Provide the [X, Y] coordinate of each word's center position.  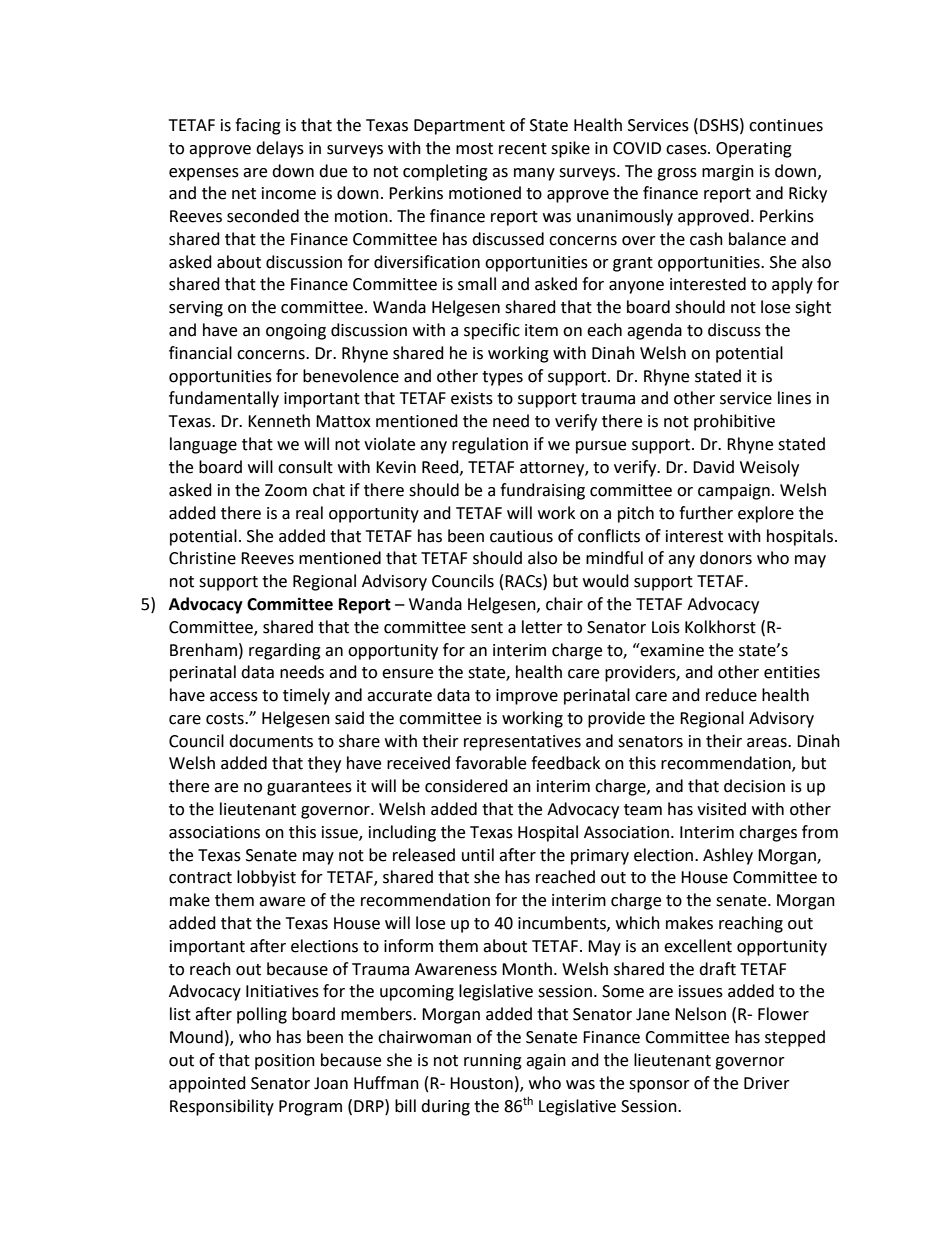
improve [527, 697]
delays [280, 149]
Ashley [728, 856]
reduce [731, 695]
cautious [521, 536]
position [285, 1062]
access [234, 697]
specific [492, 331]
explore [766, 514]
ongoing [296, 332]
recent [523, 149]
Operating [754, 150]
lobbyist [266, 878]
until [478, 855]
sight [813, 308]
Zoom [286, 490]
